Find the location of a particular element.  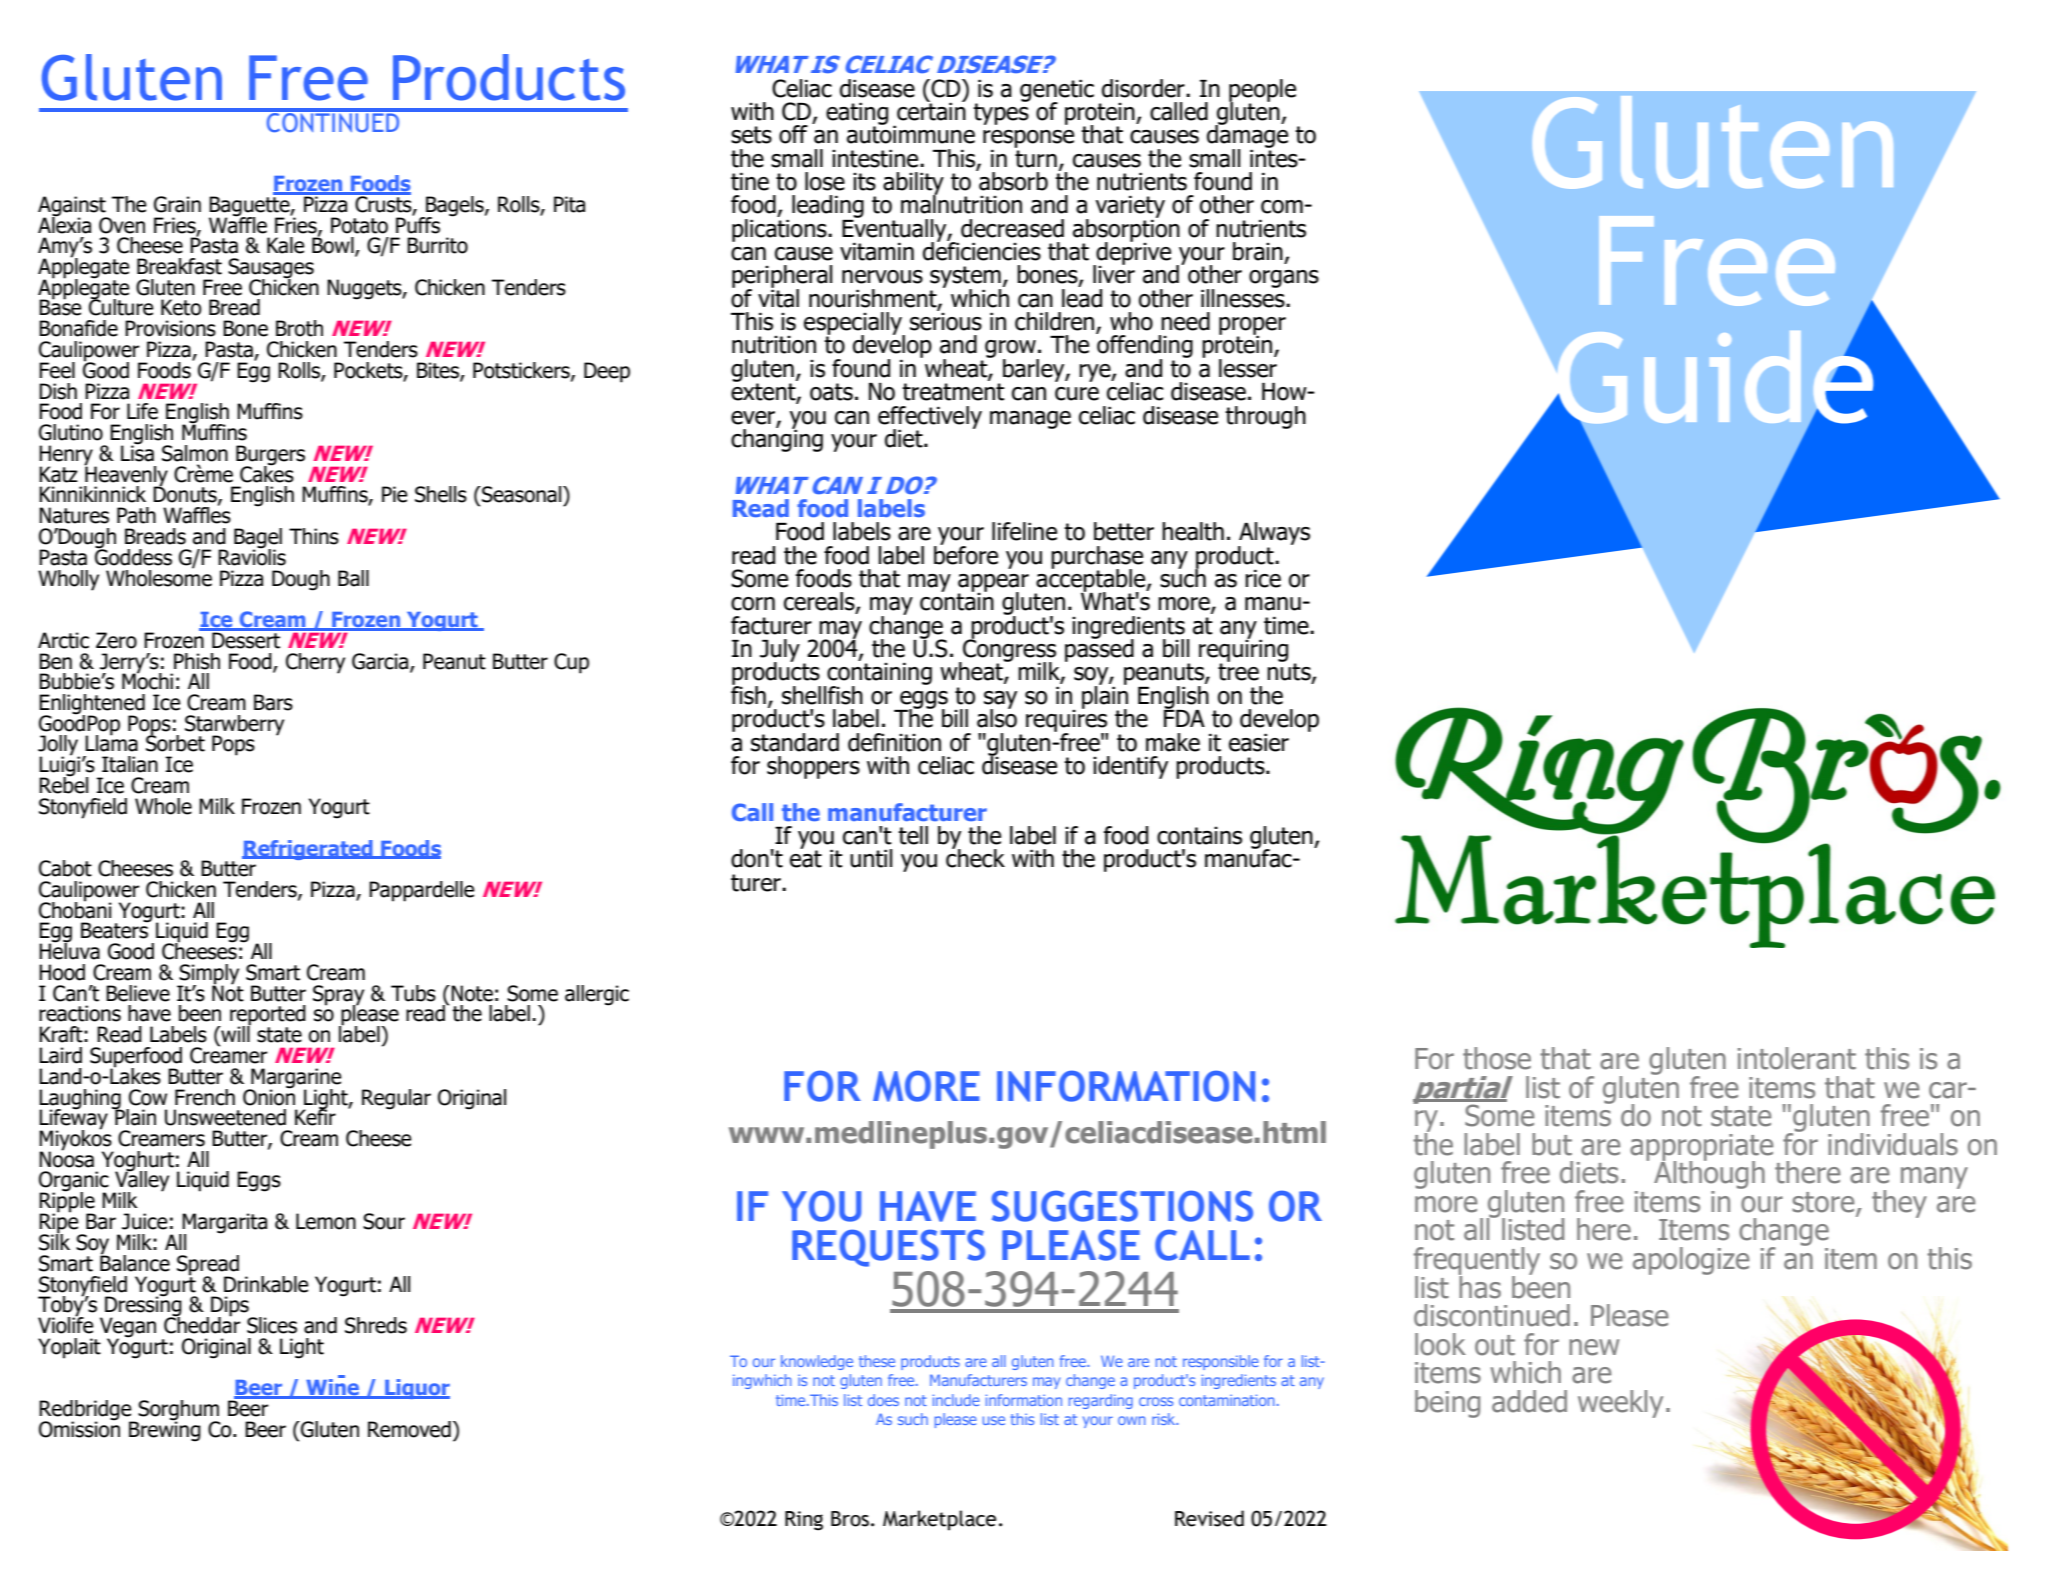

Grain is located at coordinates (177, 204).
